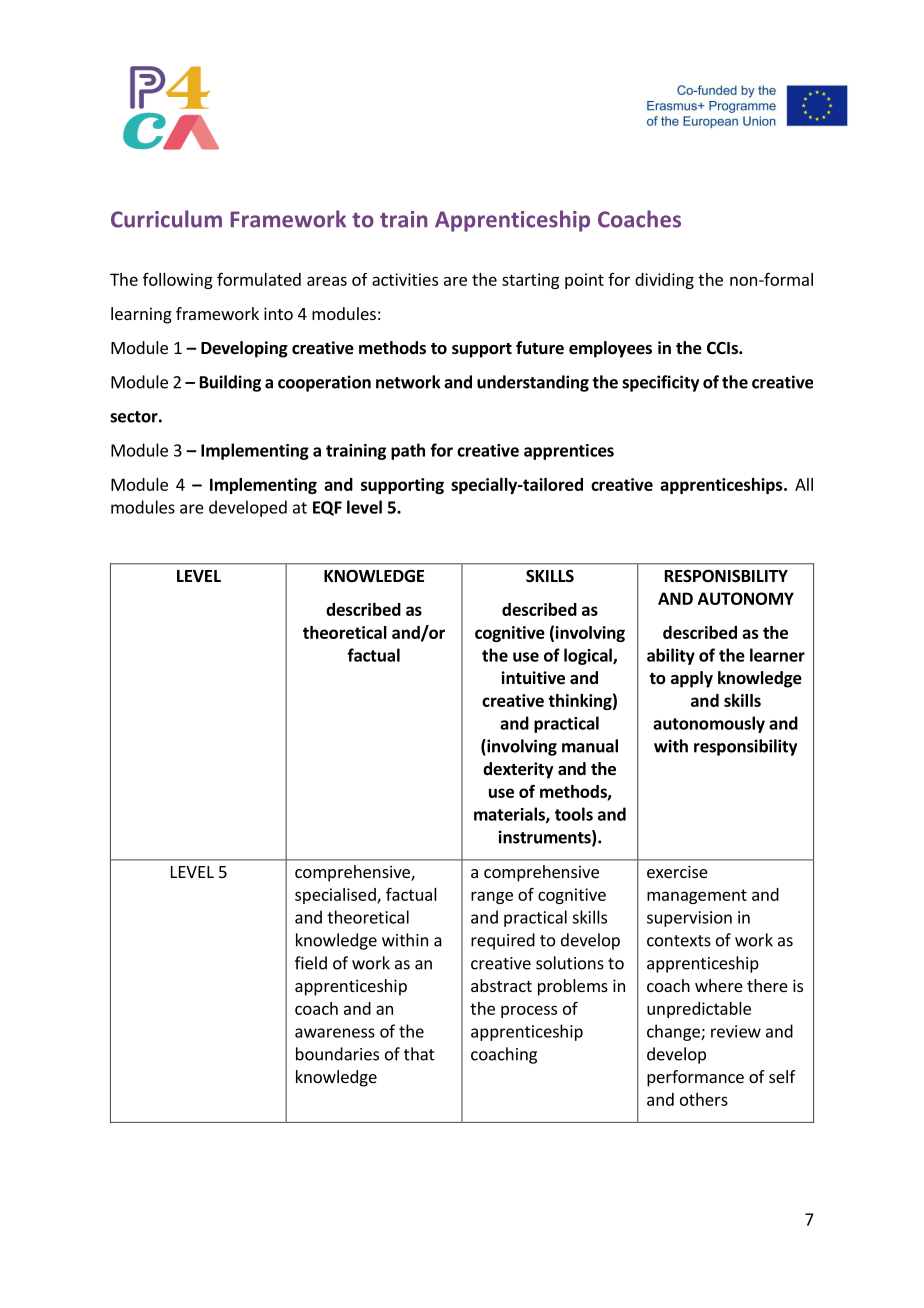 The height and width of the screenshot is (1308, 924). What do you see at coordinates (337, 1054) in the screenshot?
I see `boundaries` at bounding box center [337, 1054].
